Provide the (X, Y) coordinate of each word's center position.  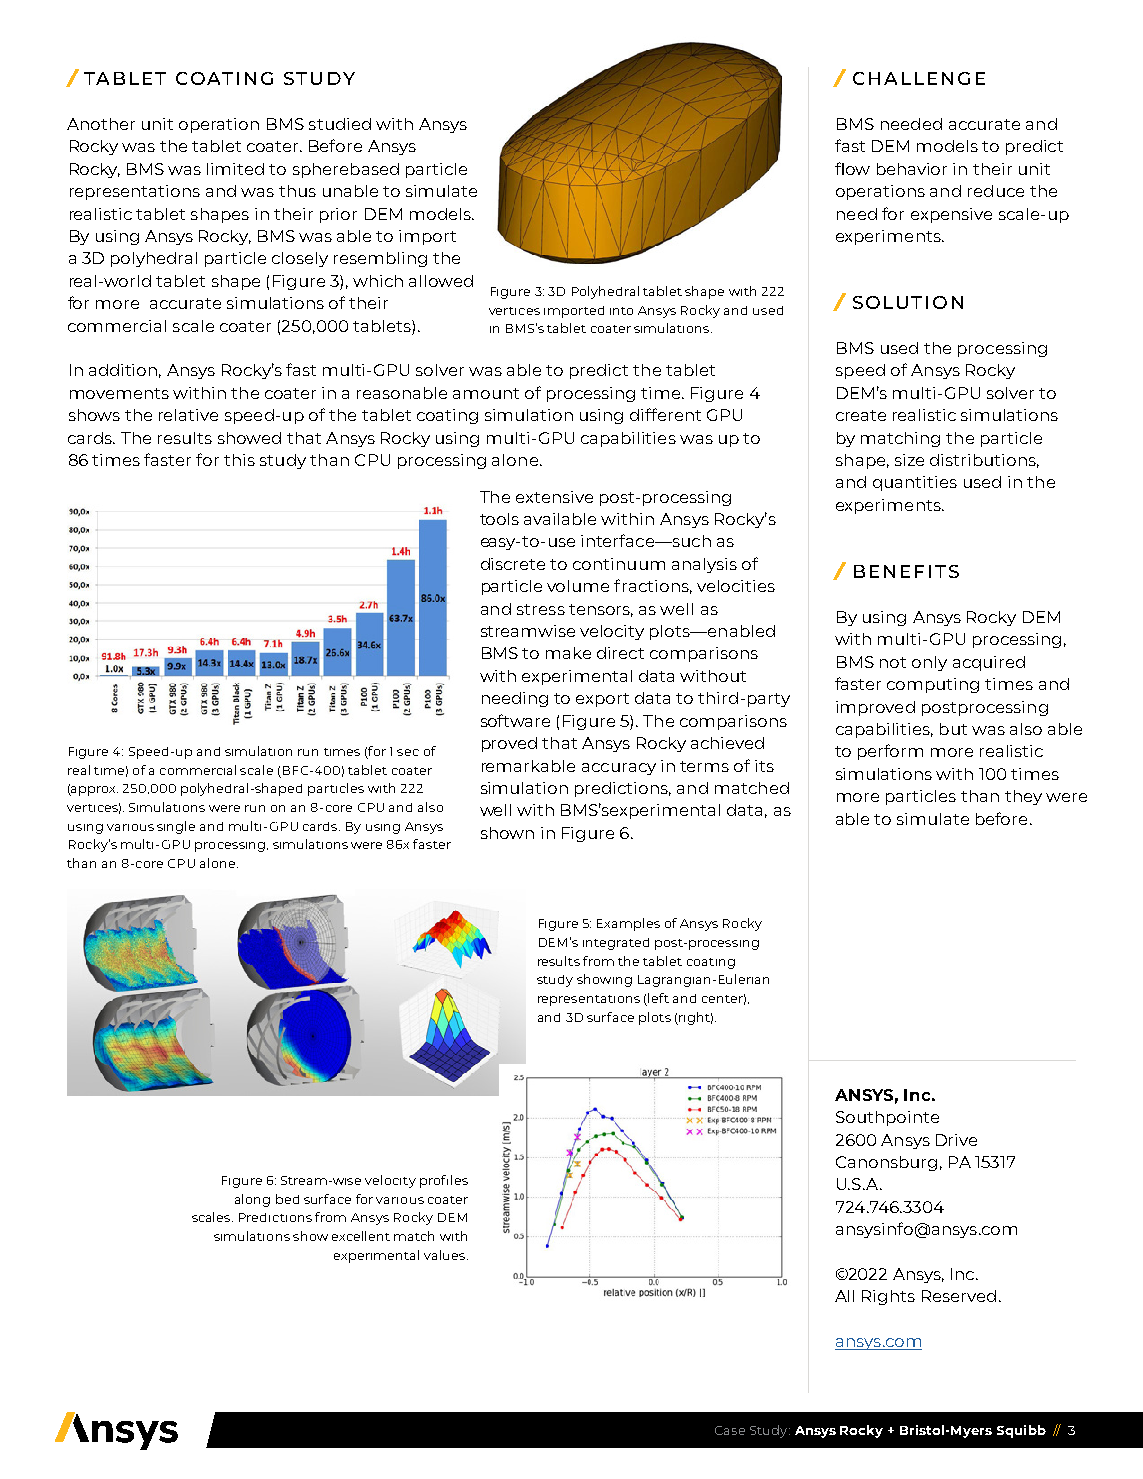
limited (235, 169)
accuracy (619, 769)
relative (188, 415)
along (252, 1200)
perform (890, 752)
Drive (956, 1140)
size (909, 460)
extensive (554, 497)
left (658, 998)
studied (340, 124)
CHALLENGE (919, 78)
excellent (361, 1236)
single (176, 827)
